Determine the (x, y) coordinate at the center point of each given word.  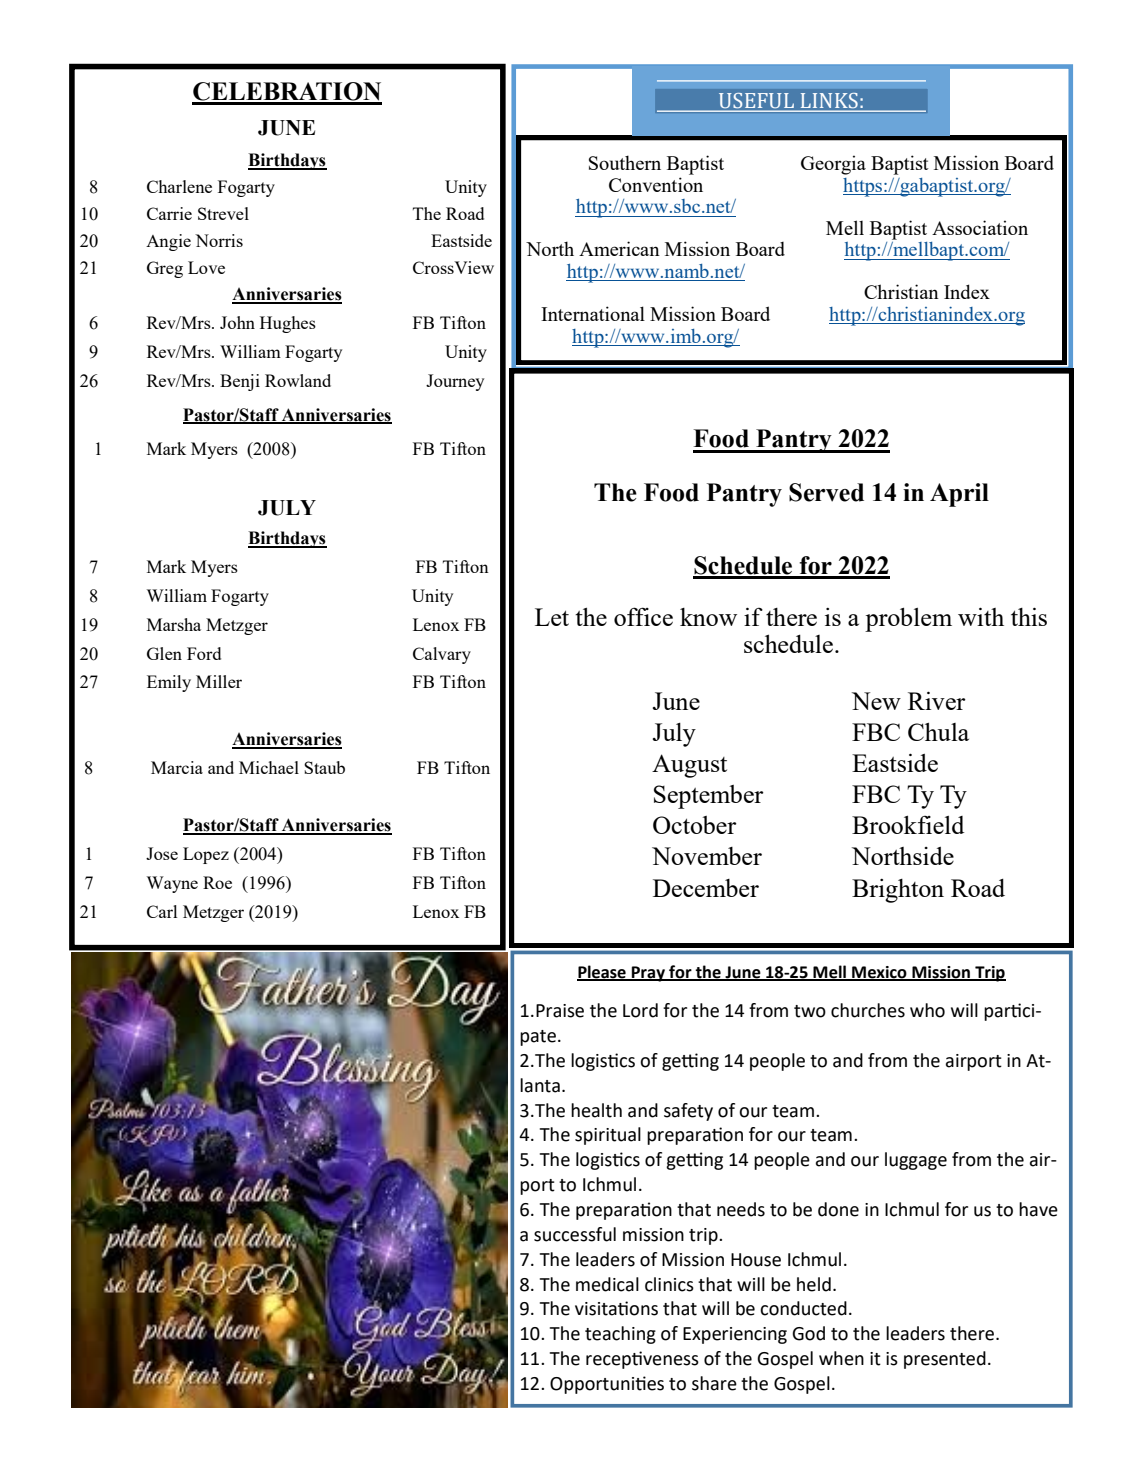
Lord (640, 1010)
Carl (162, 911)
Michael (269, 767)
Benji (240, 382)
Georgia (833, 165)
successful (575, 1234)
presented (945, 1360)
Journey (455, 382)
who (927, 1010)
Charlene (179, 186)
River (937, 700)
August (689, 766)
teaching (620, 1335)
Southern (625, 162)
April (959, 495)
